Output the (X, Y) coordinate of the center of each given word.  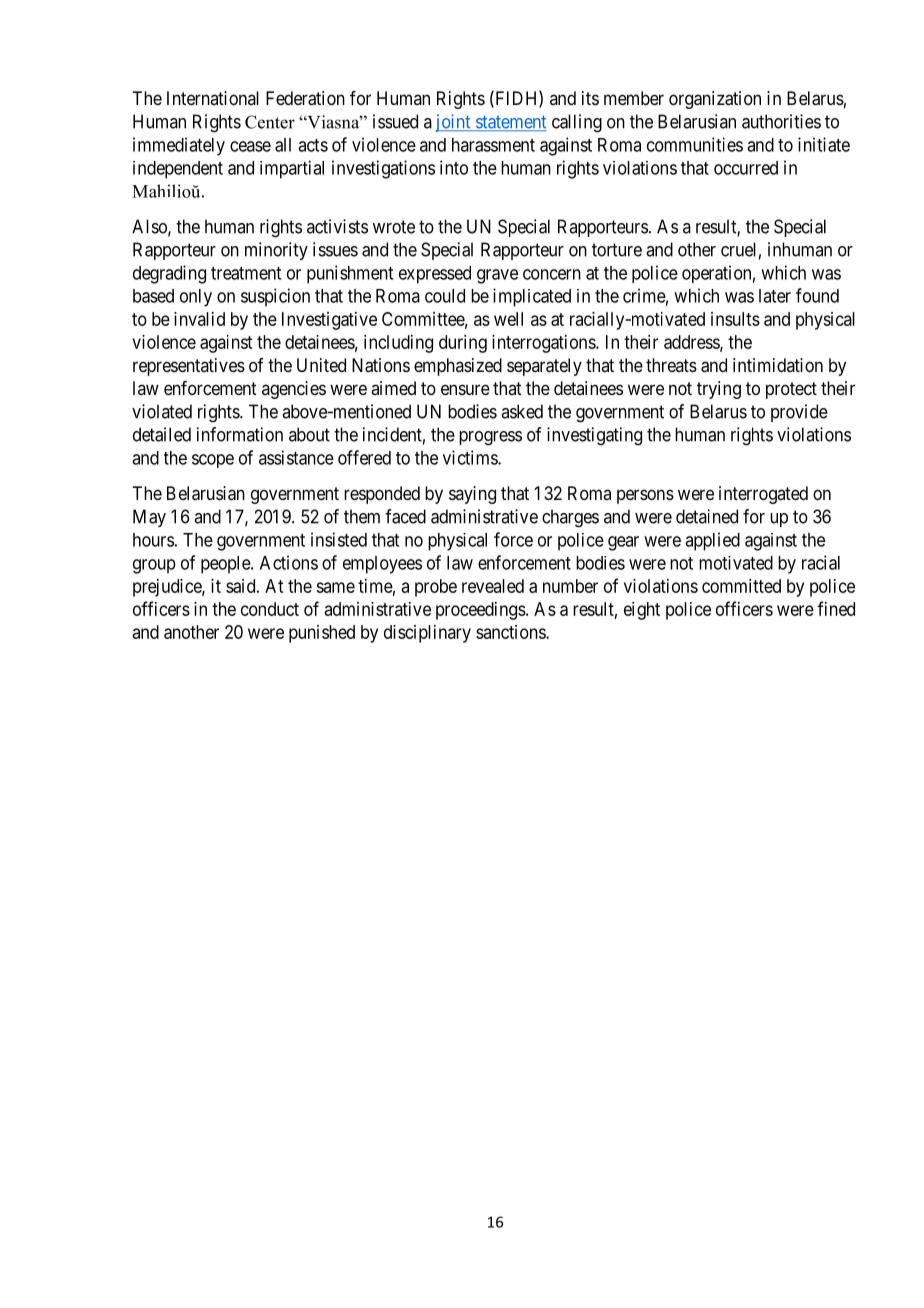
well (508, 319)
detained (707, 516)
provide (799, 413)
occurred (746, 168)
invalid (199, 319)
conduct (270, 609)
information (240, 434)
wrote (394, 227)
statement (510, 123)
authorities (781, 121)
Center (270, 122)
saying (472, 495)
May (149, 518)
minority (276, 251)
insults (735, 319)
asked (522, 411)
